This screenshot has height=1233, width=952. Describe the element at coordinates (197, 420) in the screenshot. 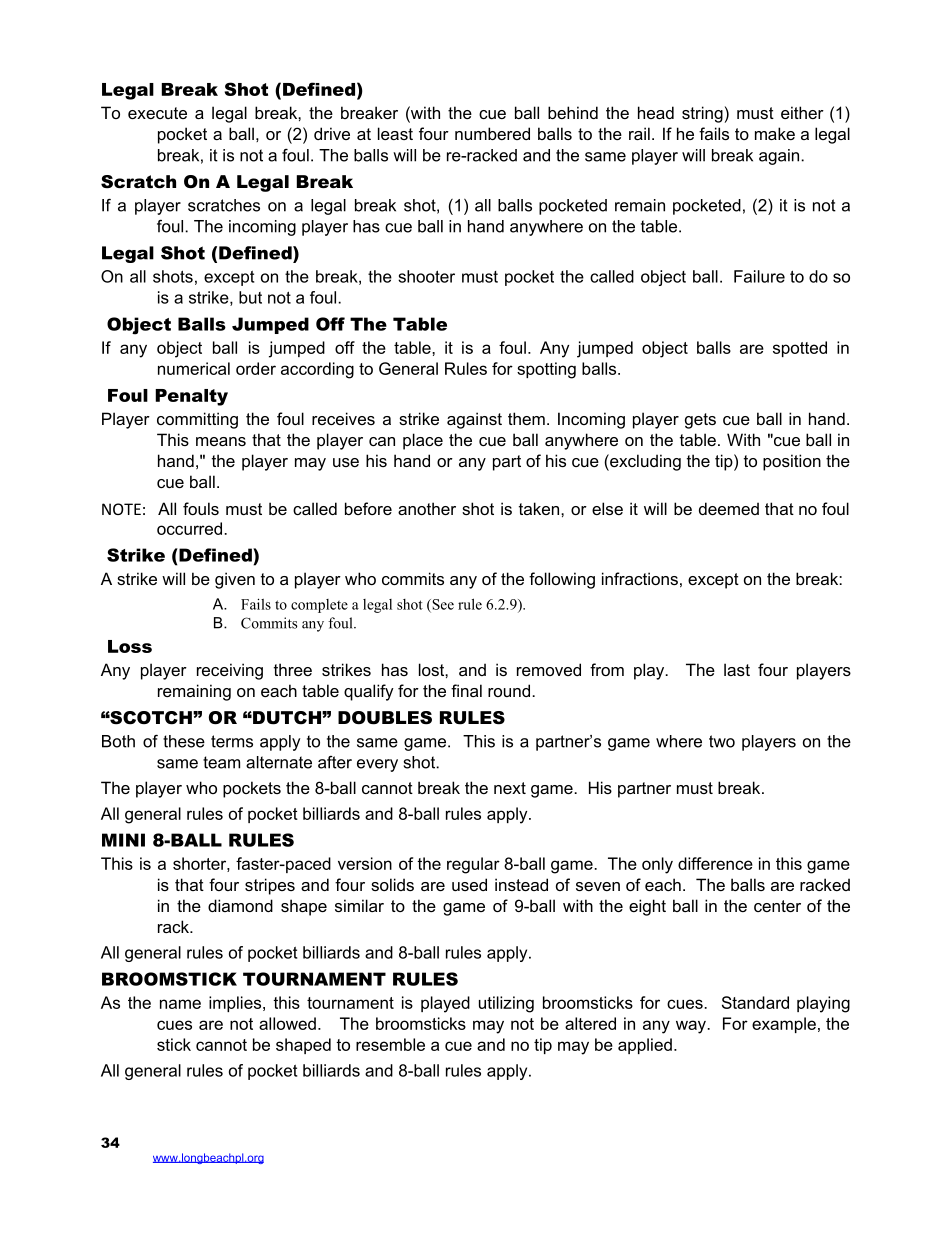

I see `committing` at that location.
